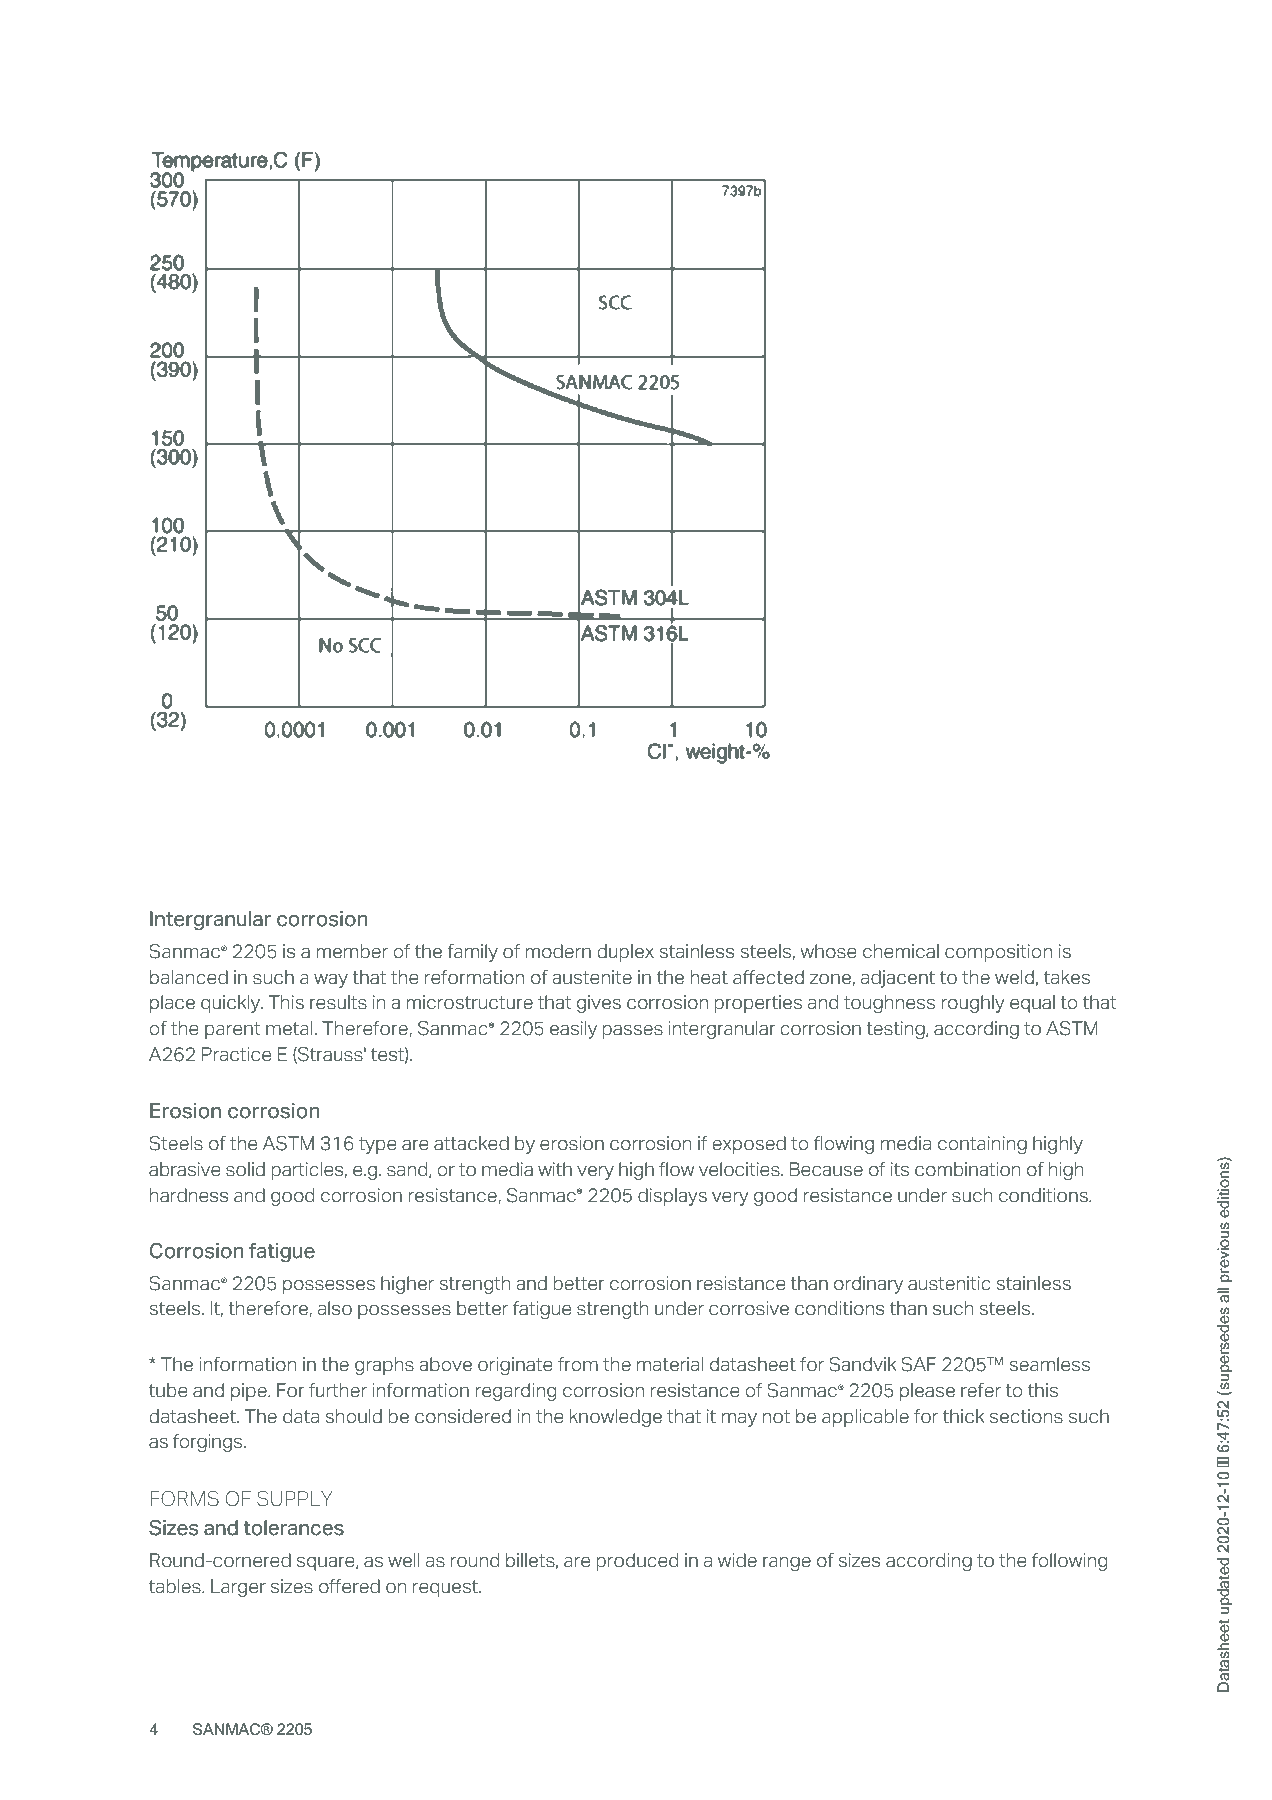  What do you see at coordinates (238, 1588) in the document?
I see `Larger` at bounding box center [238, 1588].
